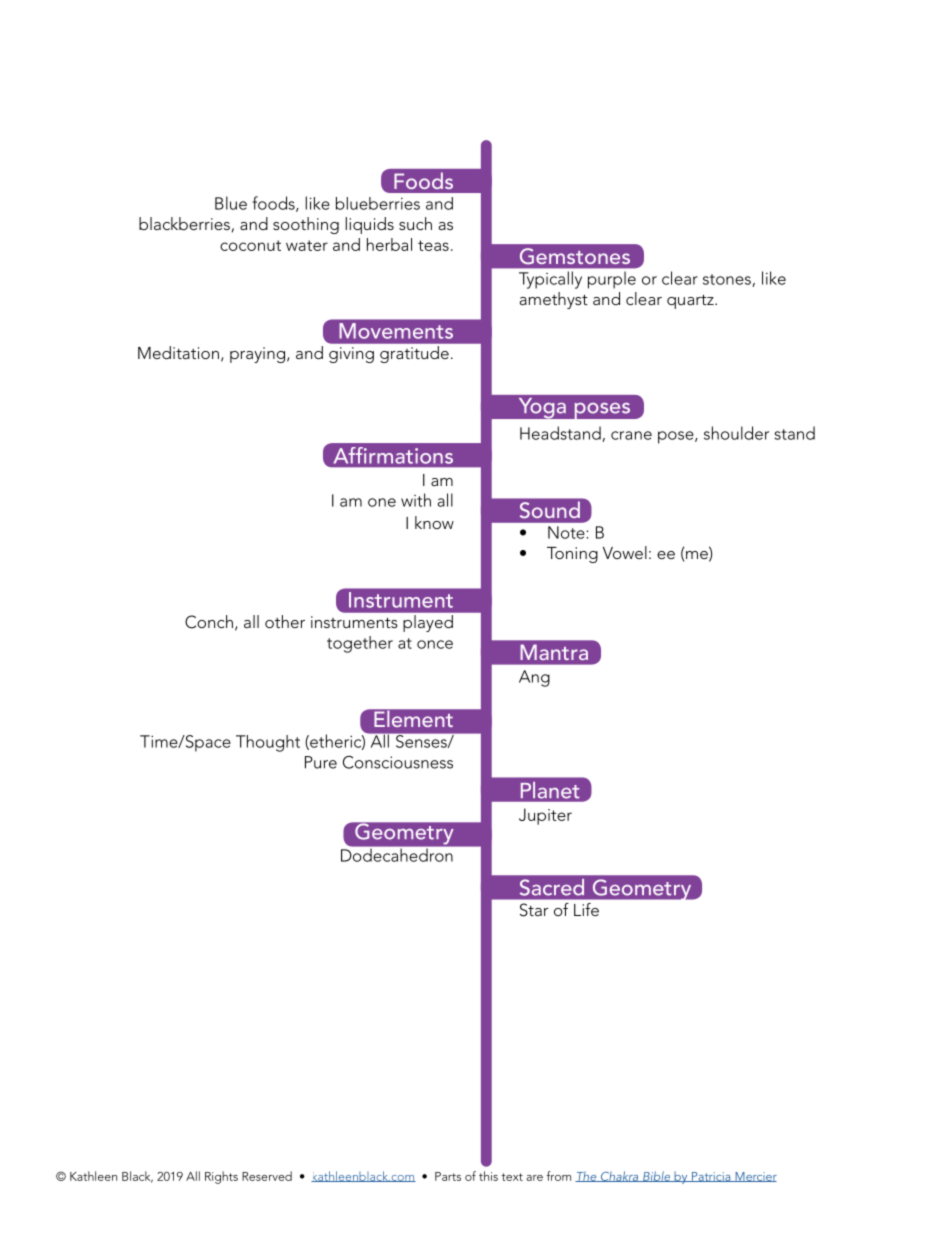 The image size is (952, 1233). I want to click on with, so click(416, 500).
